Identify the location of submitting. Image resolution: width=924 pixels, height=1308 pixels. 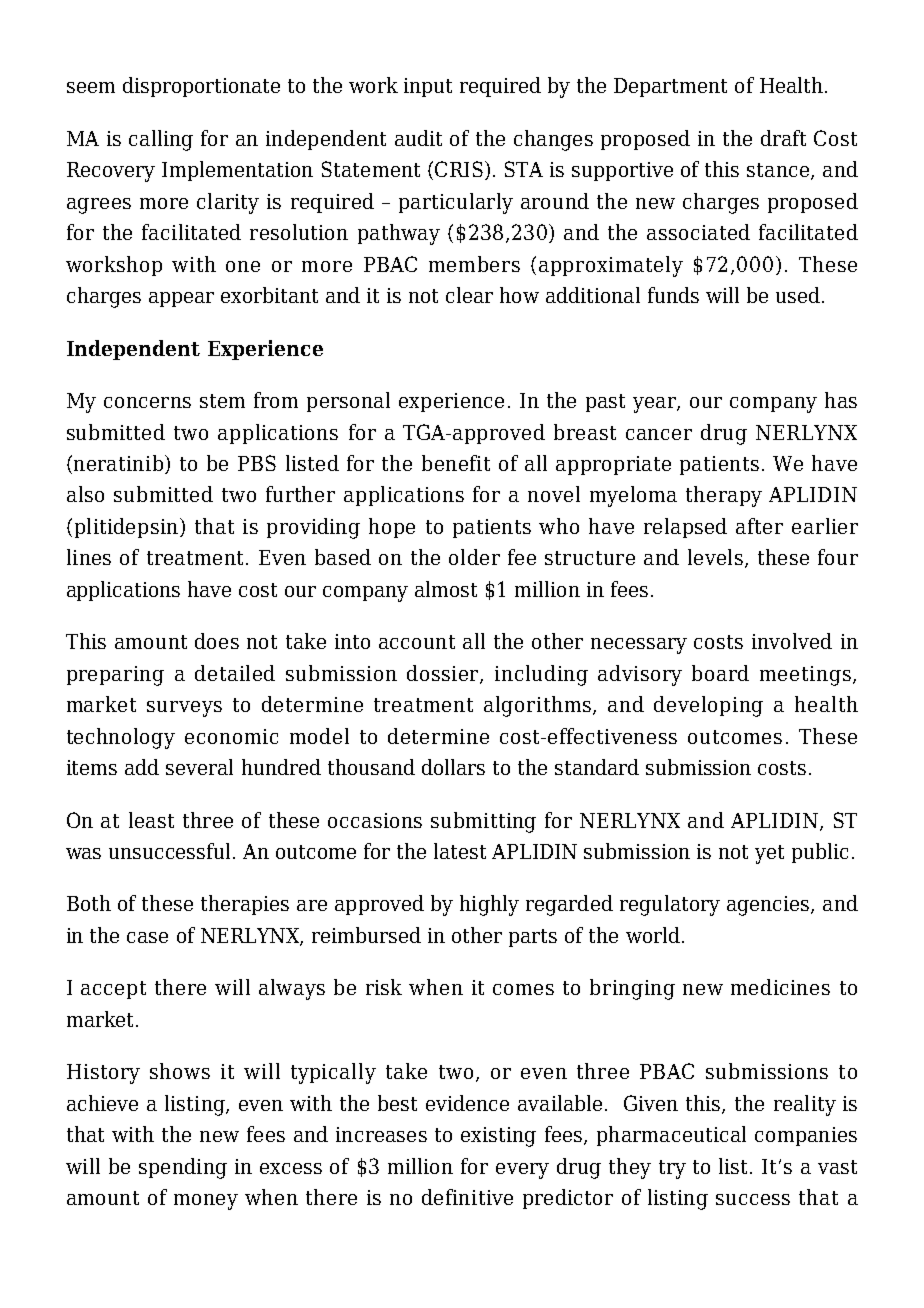
(483, 822).
